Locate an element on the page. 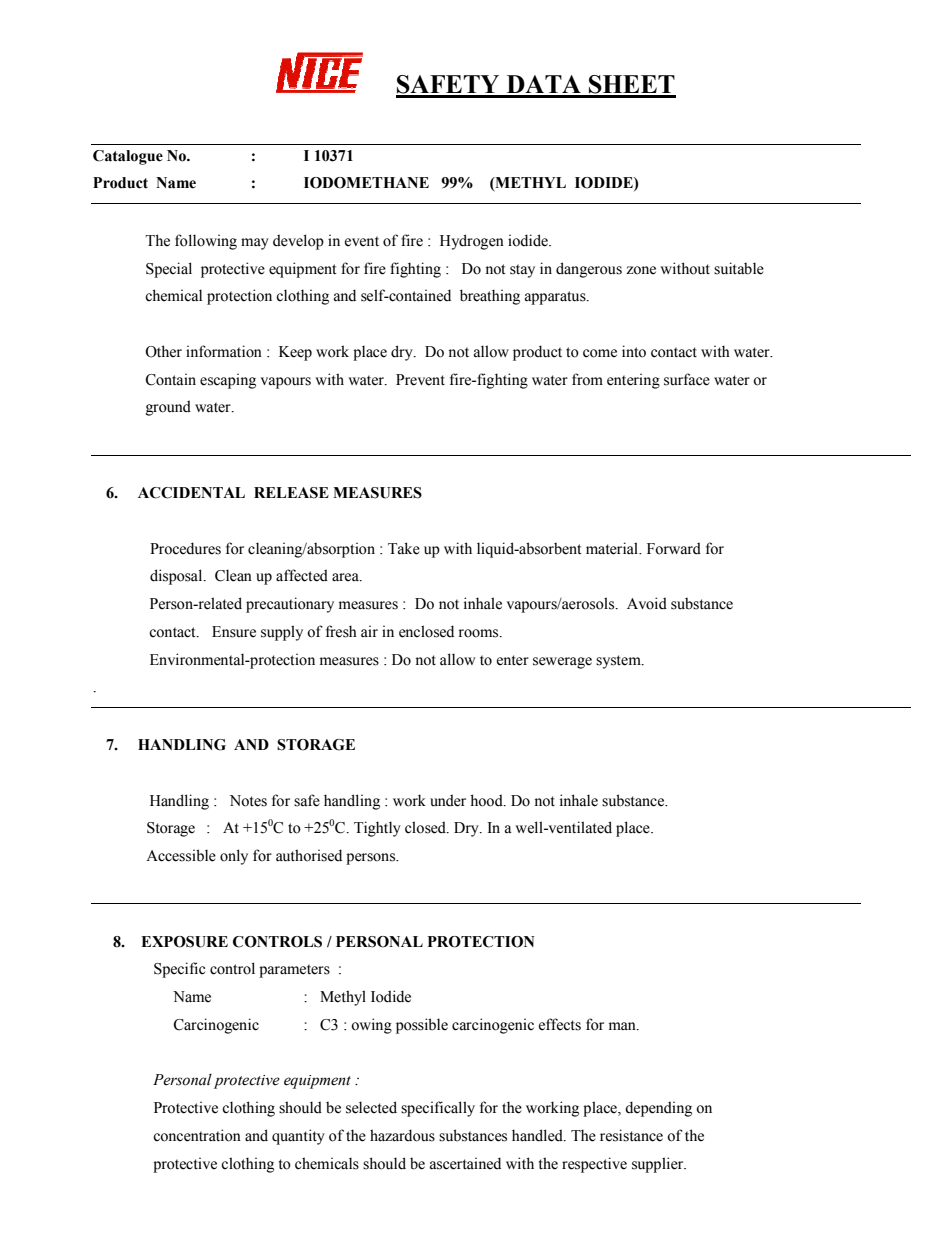 The image size is (952, 1233). Hydrogen is located at coordinates (472, 242).
